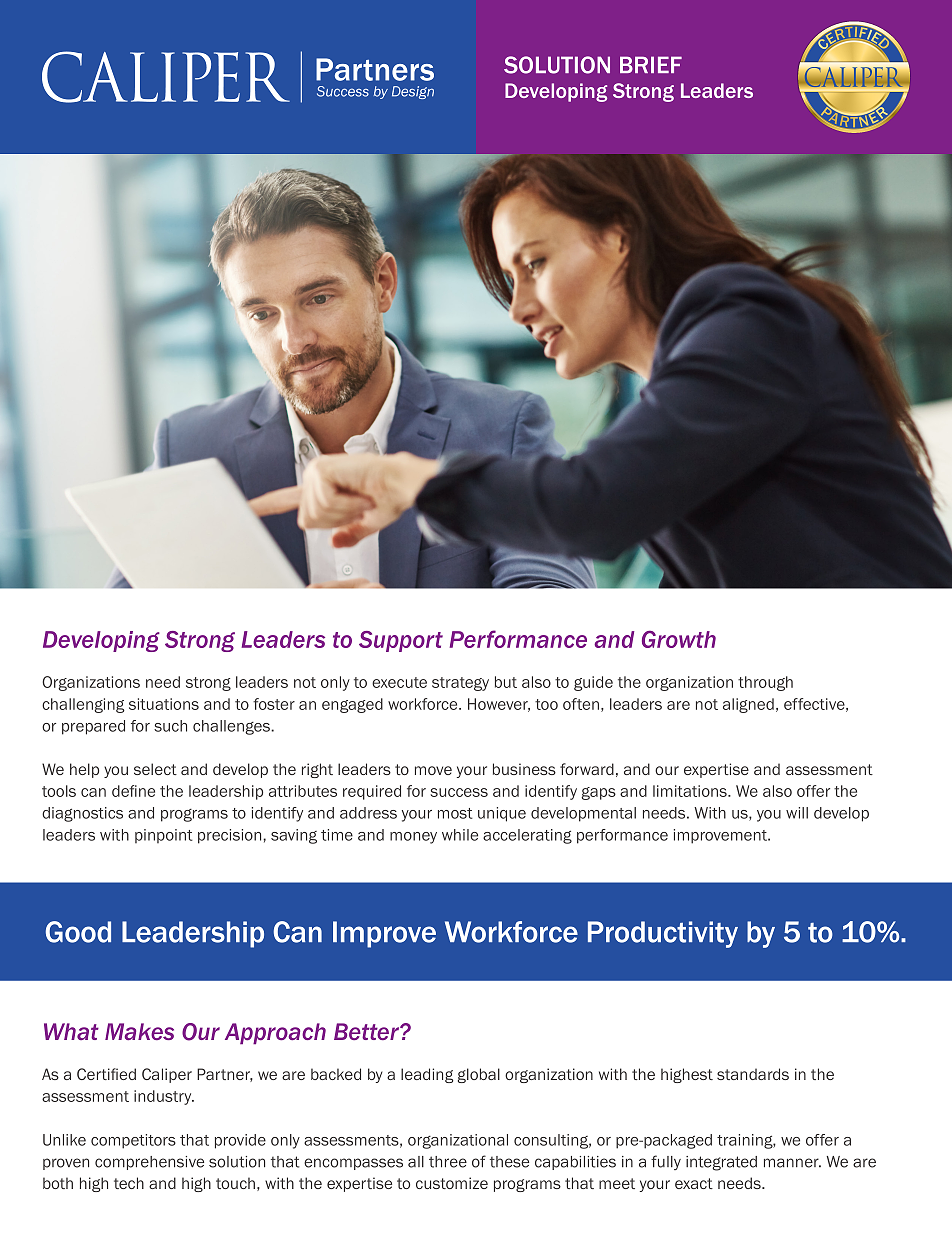 This image has width=952, height=1233. I want to click on situations, so click(164, 704).
